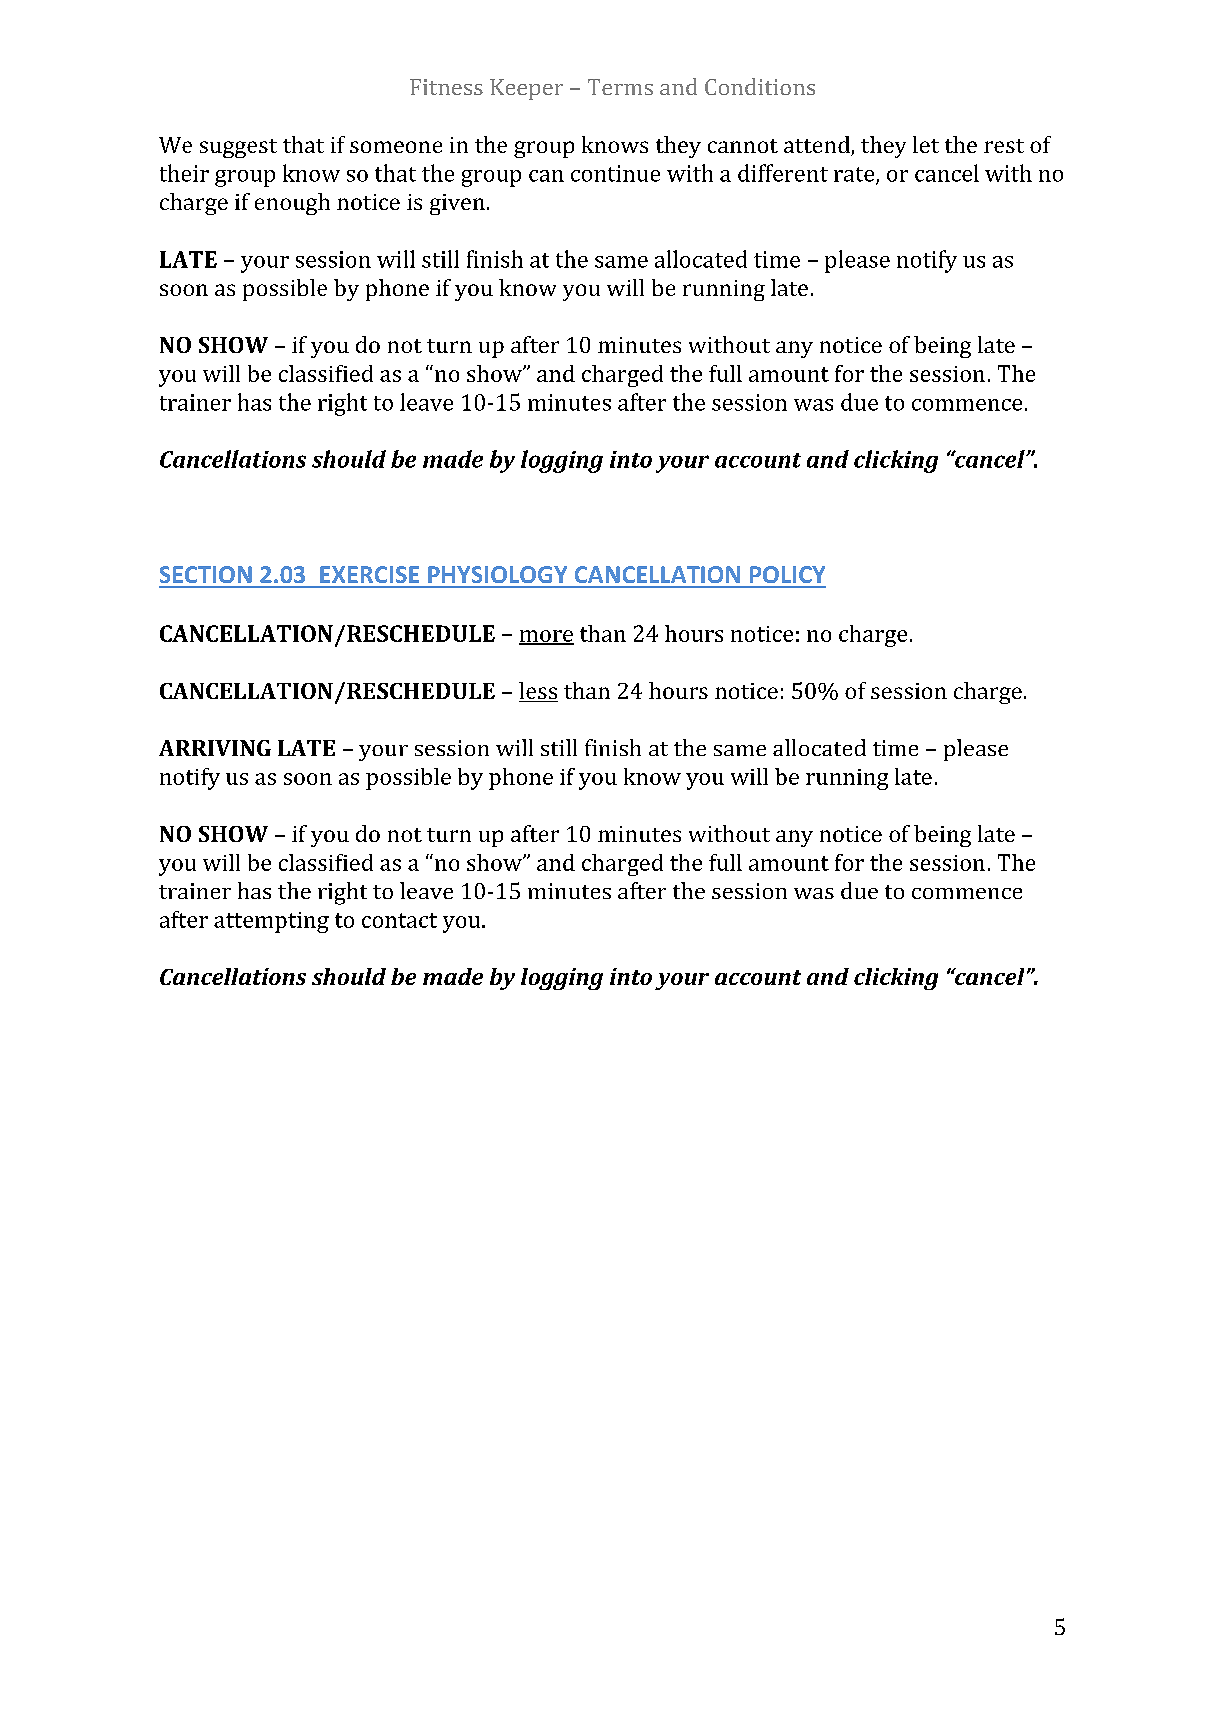 The width and height of the screenshot is (1210, 1712). I want to click on given, so click(457, 204).
